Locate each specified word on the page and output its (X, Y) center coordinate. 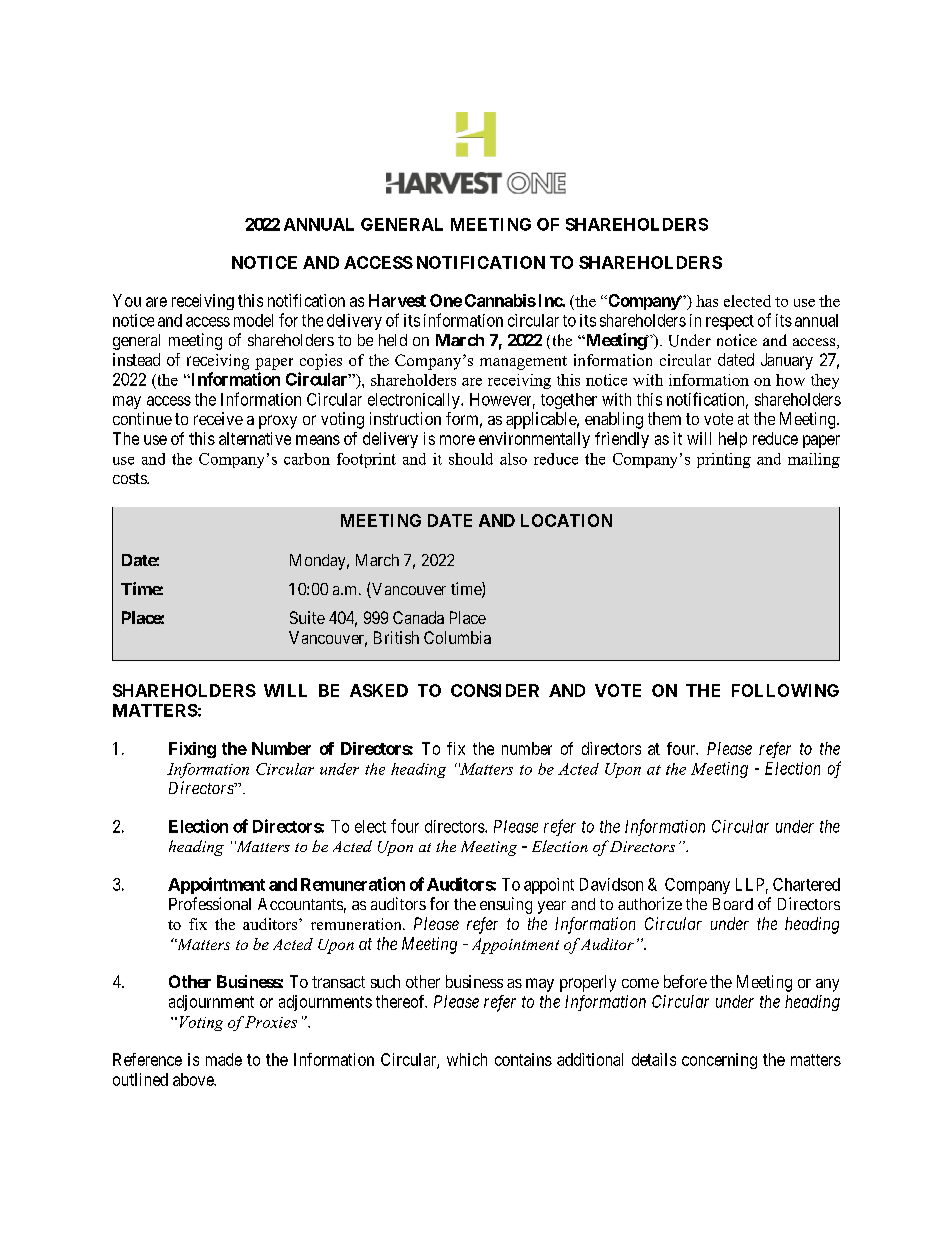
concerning (719, 1061)
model (253, 320)
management (523, 363)
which (467, 1059)
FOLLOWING (785, 690)
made (224, 1059)
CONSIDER (495, 690)
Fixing (192, 750)
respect (730, 322)
